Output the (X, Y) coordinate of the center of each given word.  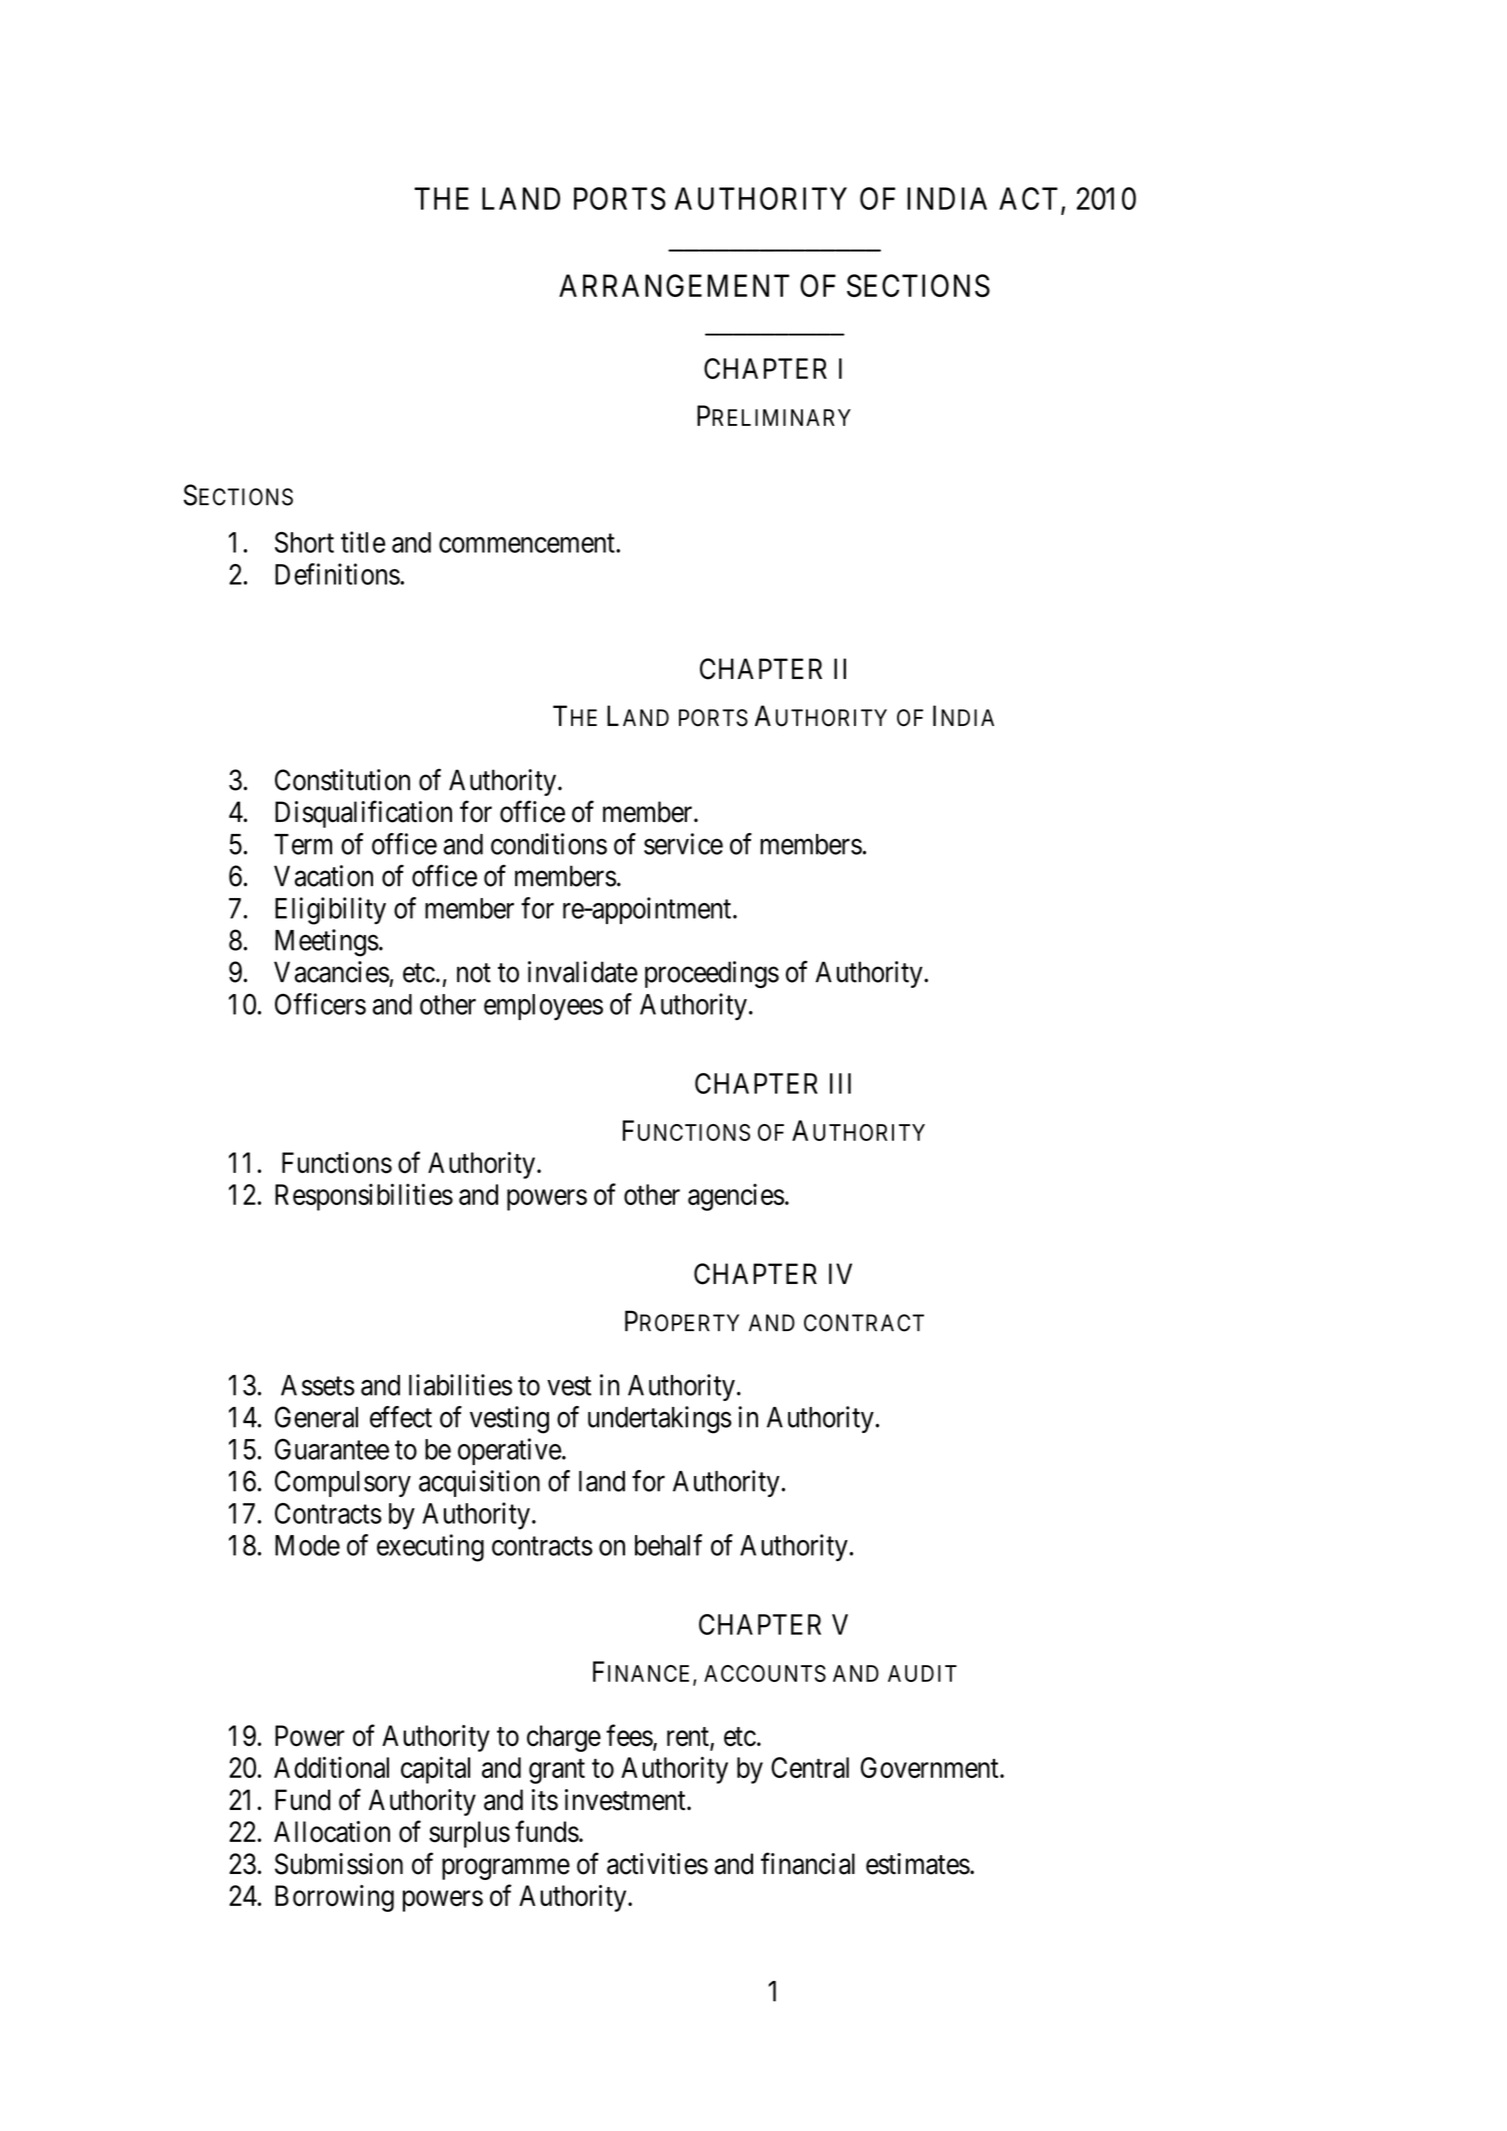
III (840, 1083)
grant (557, 1771)
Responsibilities (364, 1197)
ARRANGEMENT (674, 285)
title (363, 542)
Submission (339, 1864)
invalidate (583, 972)
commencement (528, 543)
